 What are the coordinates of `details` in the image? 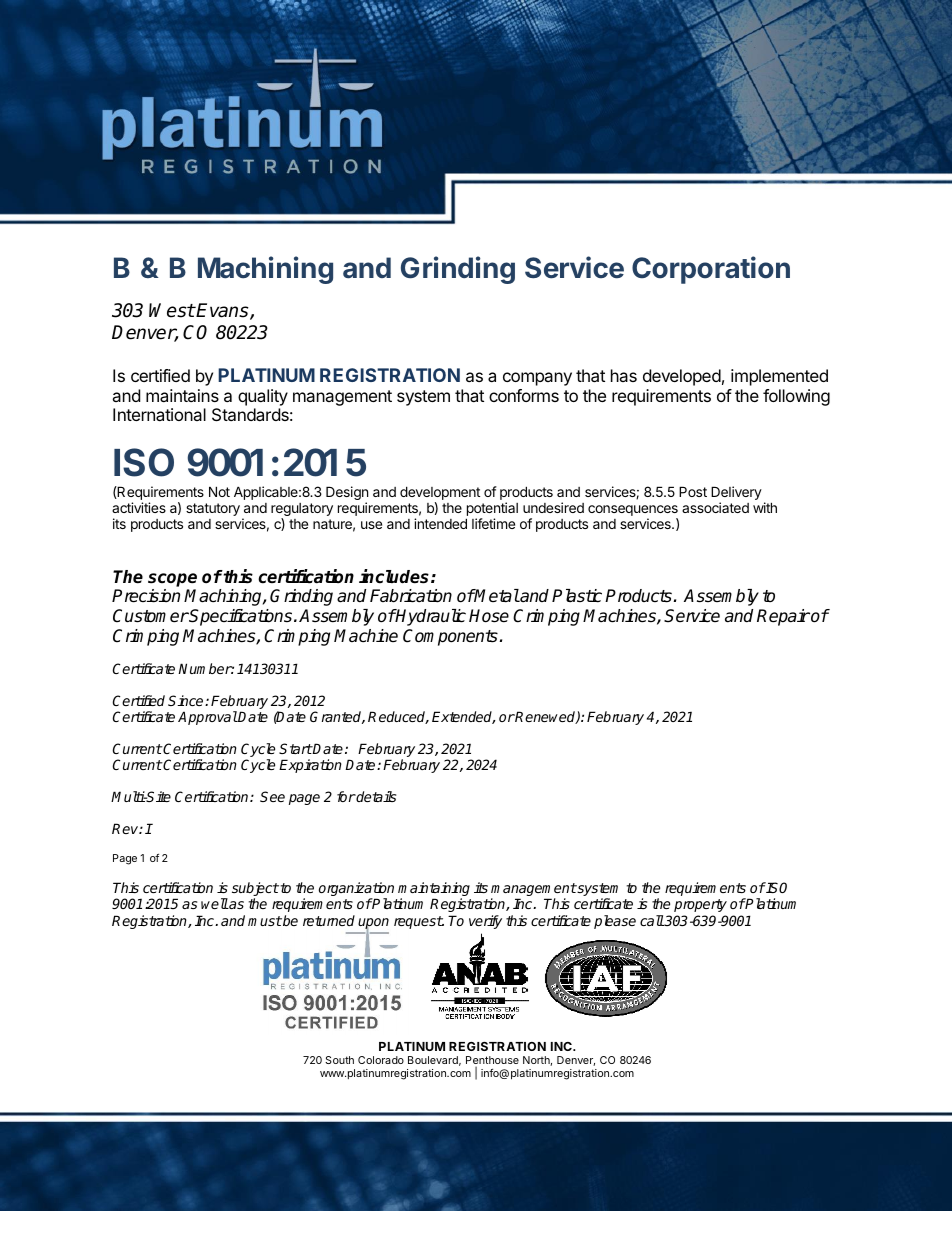 It's located at (375, 796).
